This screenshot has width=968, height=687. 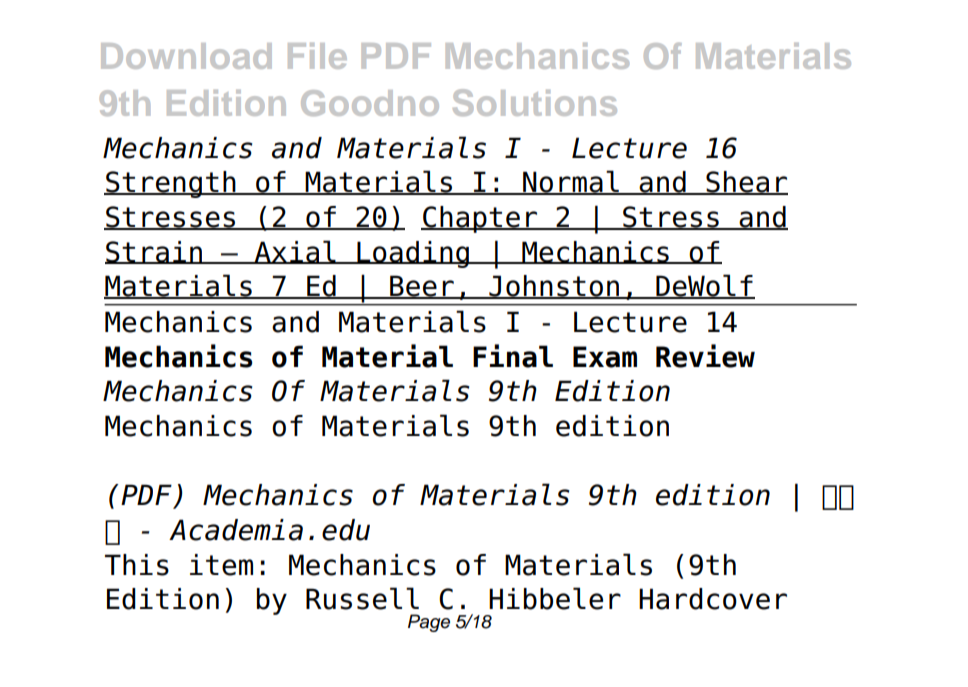 What do you see at coordinates (362, 598) in the screenshot?
I see `Russell` at bounding box center [362, 598].
